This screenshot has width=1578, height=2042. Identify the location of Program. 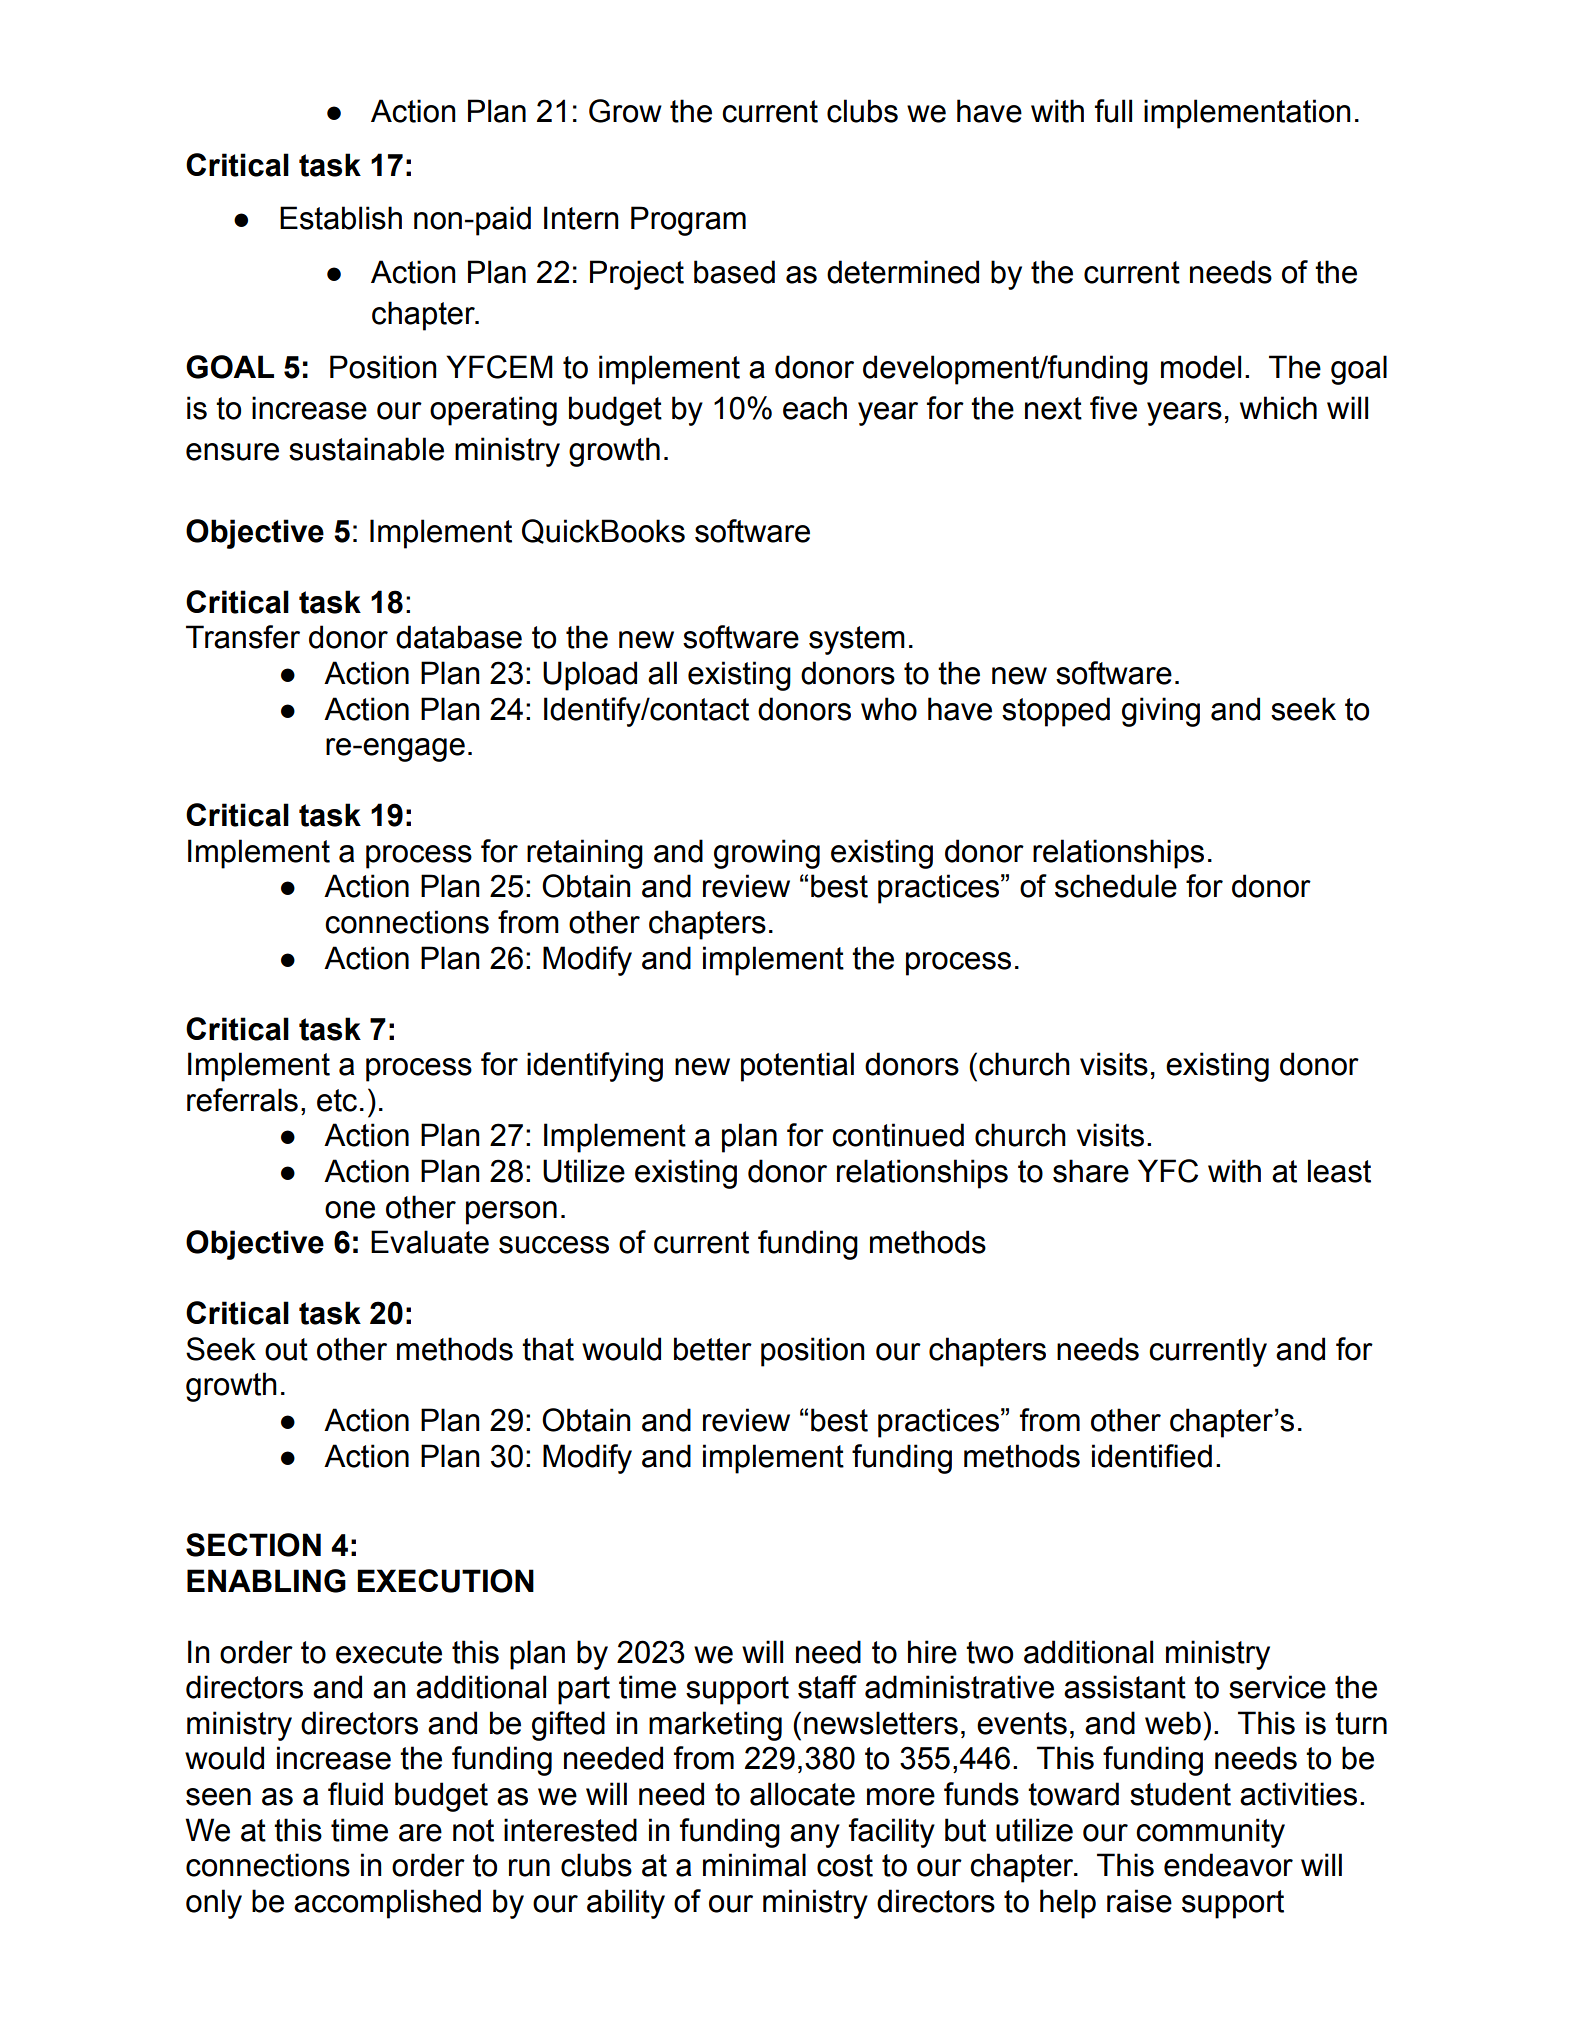
(688, 221).
